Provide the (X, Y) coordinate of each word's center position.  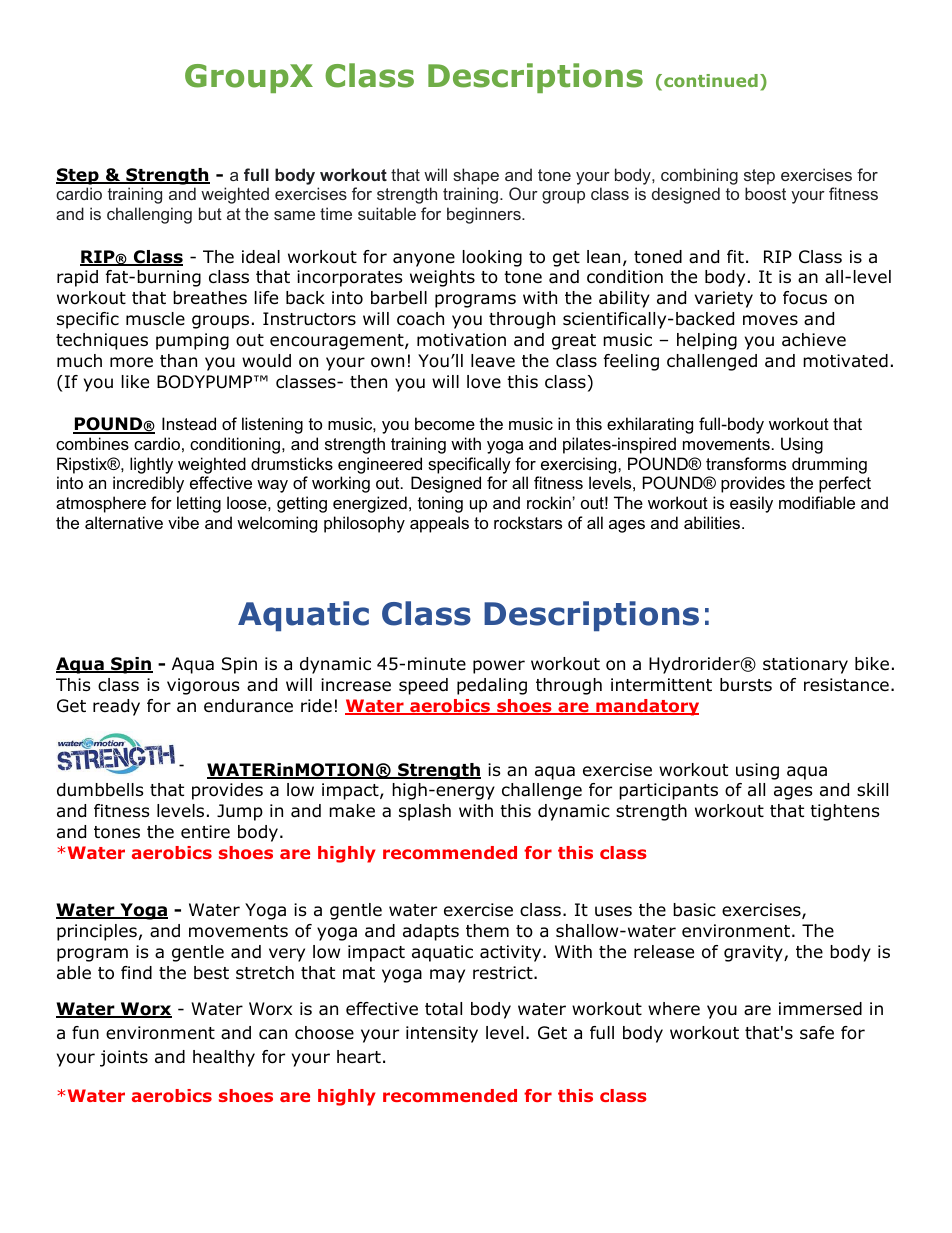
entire (205, 831)
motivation (461, 340)
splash (425, 812)
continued (711, 80)
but (210, 213)
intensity (442, 1034)
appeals (439, 524)
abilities (713, 522)
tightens (845, 812)
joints (124, 1058)
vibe (183, 522)
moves (770, 320)
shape (476, 176)
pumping (192, 341)
